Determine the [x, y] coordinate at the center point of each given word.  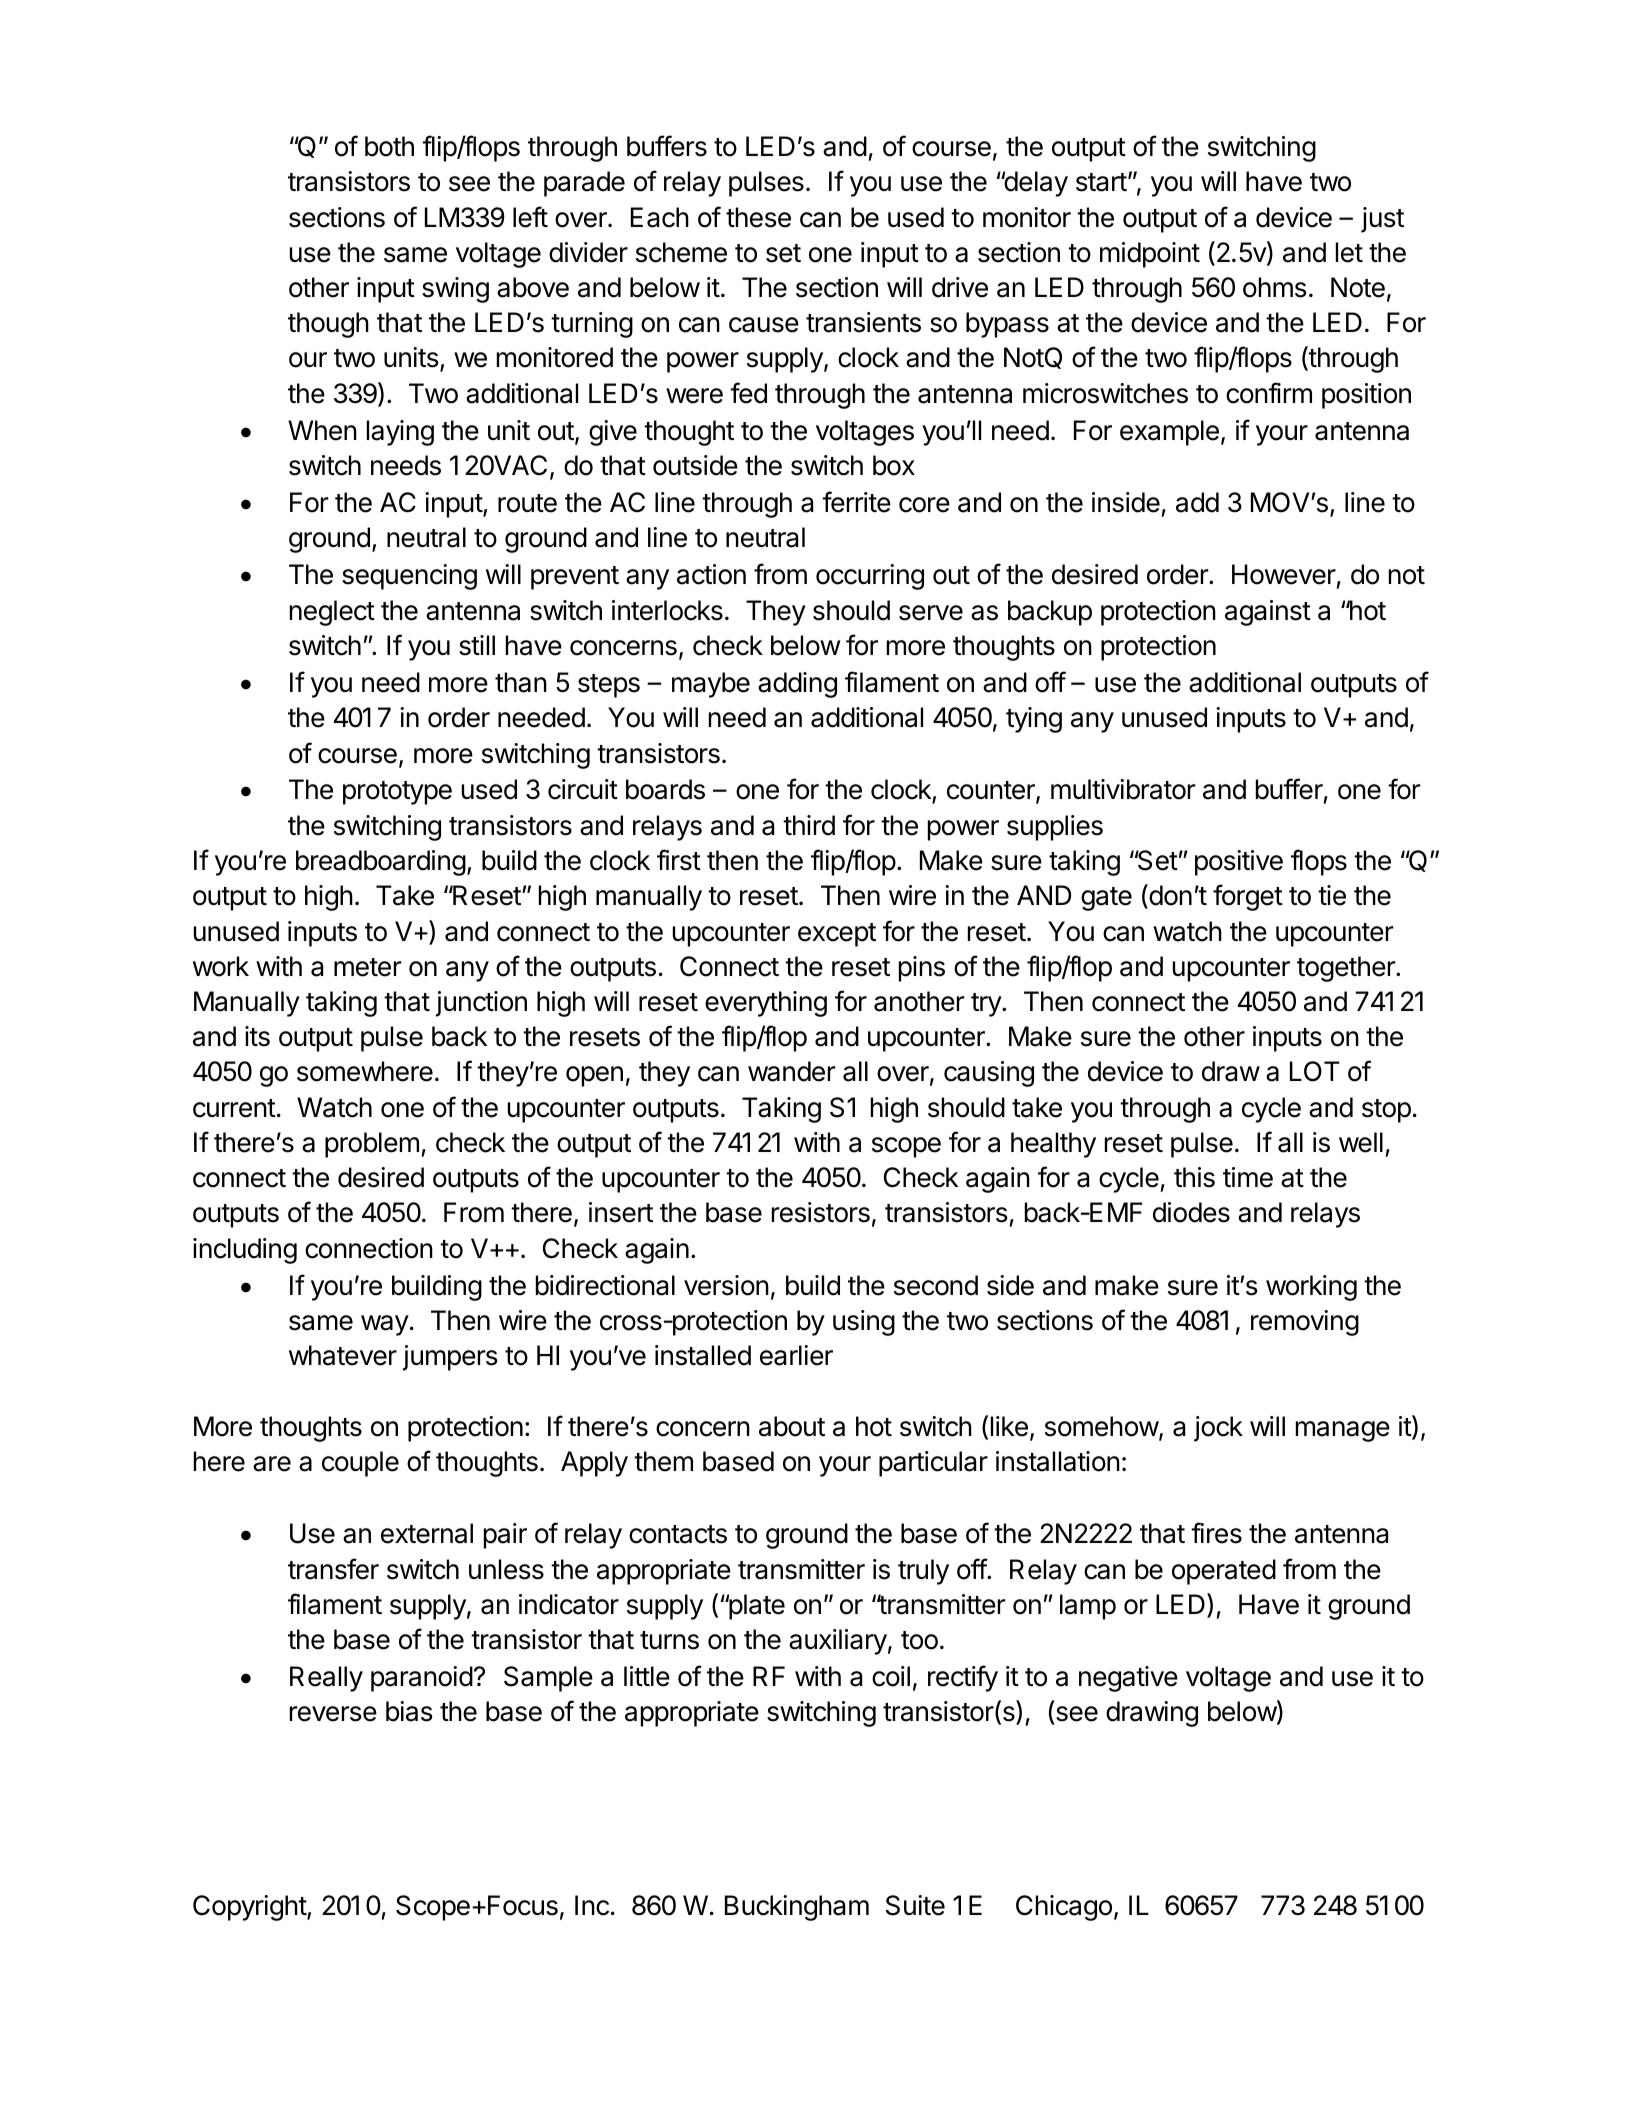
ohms [1275, 287]
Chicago [1064, 1908]
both [389, 146]
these [758, 217]
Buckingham [797, 1908]
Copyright [250, 1908]
